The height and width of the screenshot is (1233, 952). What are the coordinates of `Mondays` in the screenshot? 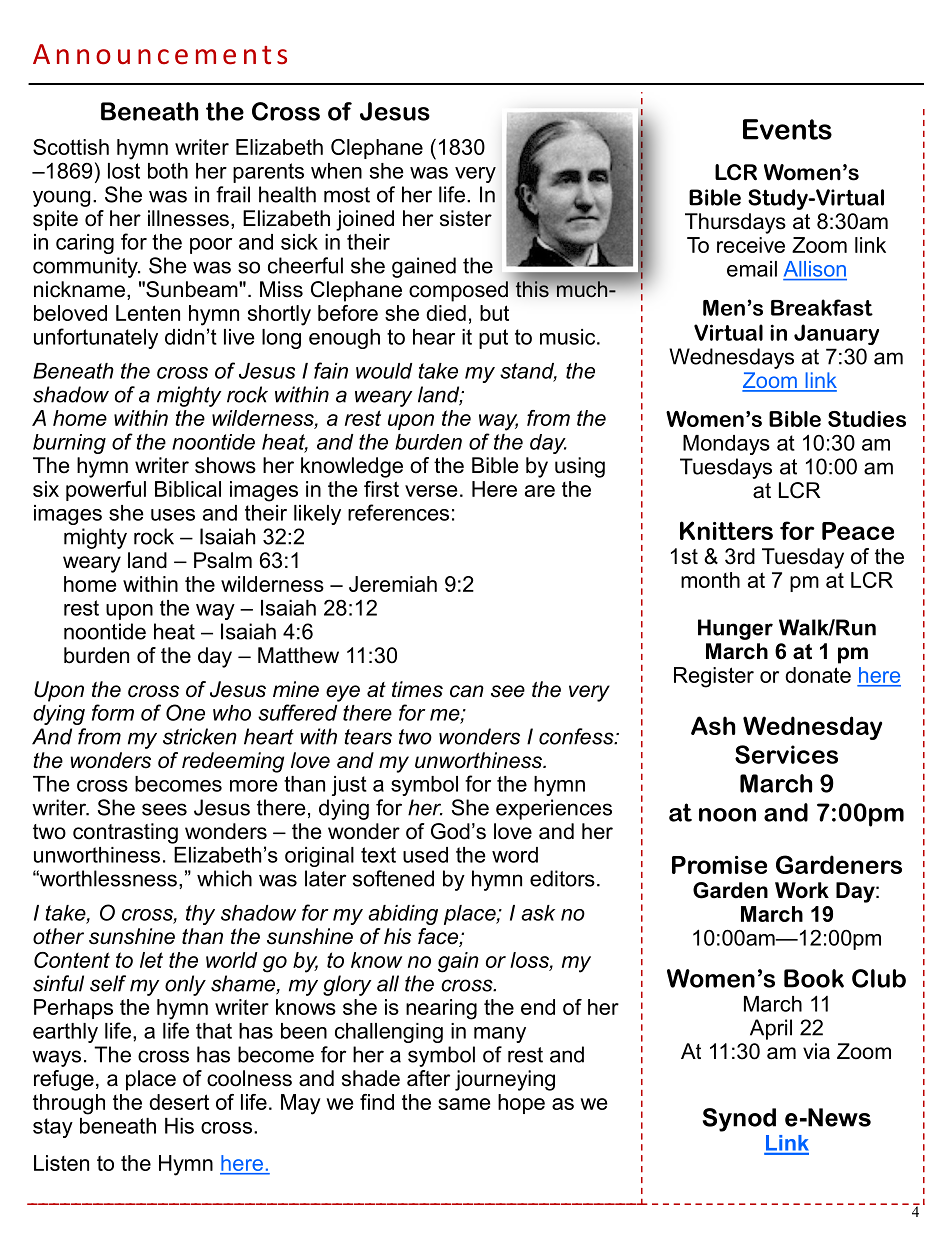 It's located at (726, 445).
